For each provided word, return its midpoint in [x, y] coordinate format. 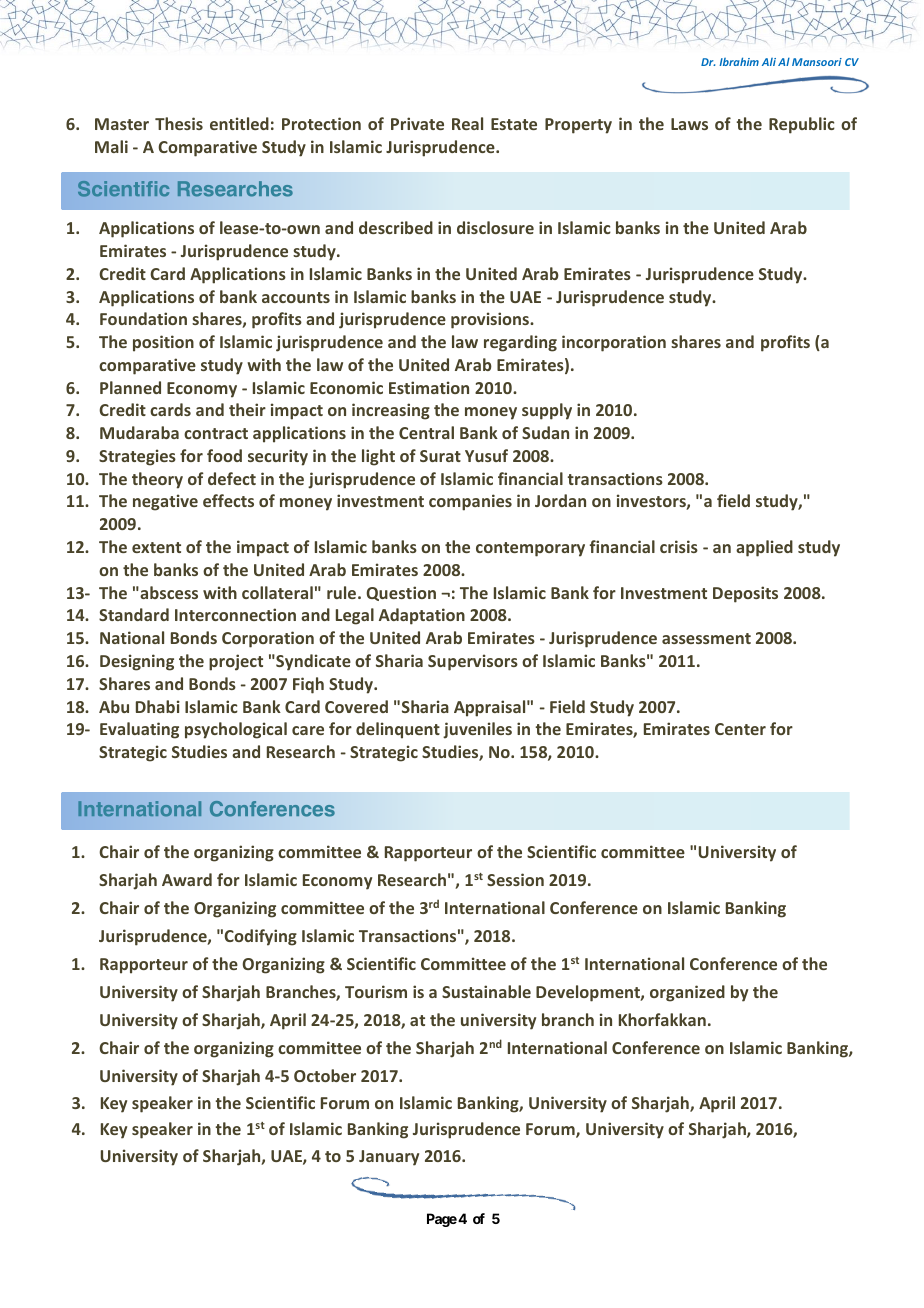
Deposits [745, 594]
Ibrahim [739, 61]
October [325, 1075]
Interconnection [235, 614]
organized [687, 993]
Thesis [179, 123]
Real [467, 123]
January [389, 1158]
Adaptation [422, 616]
